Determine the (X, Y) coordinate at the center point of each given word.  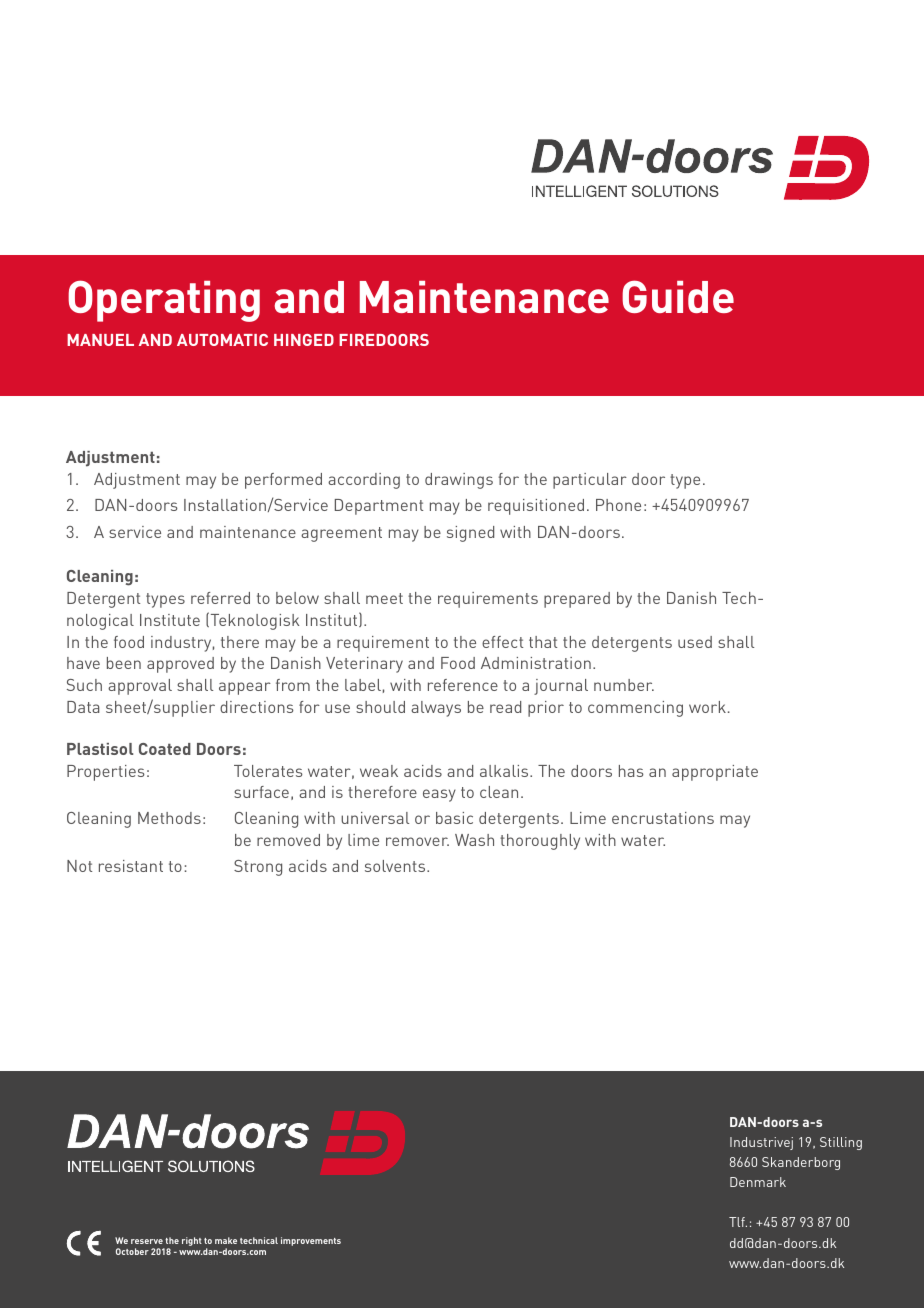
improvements (311, 1241)
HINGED (304, 340)
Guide (678, 296)
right (192, 1241)
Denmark (758, 1182)
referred (220, 598)
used (695, 642)
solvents (396, 866)
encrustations (663, 818)
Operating (164, 301)
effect (502, 642)
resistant (131, 866)
